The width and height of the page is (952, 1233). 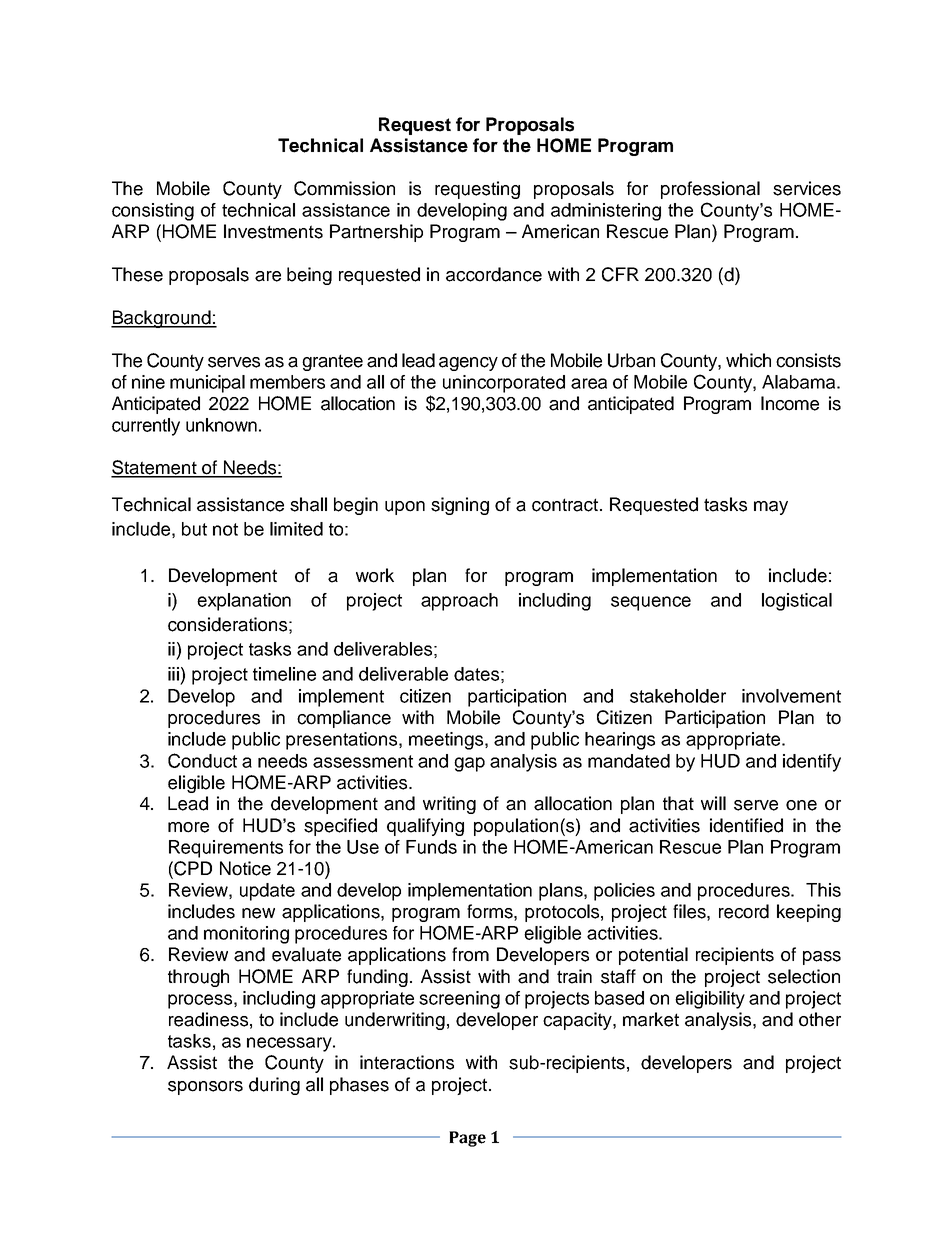 I want to click on Investments, so click(x=273, y=231).
